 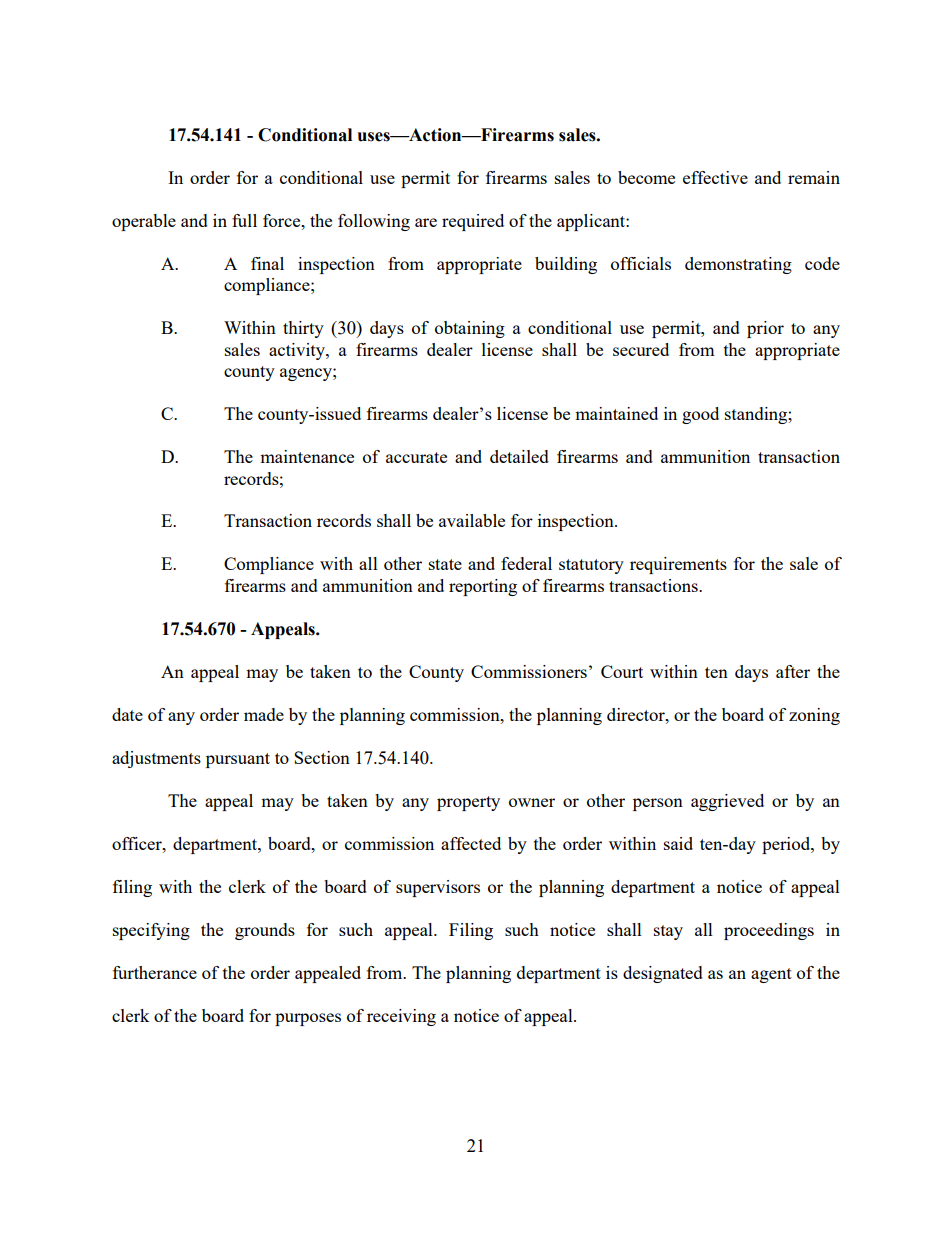 What do you see at coordinates (401, 1017) in the screenshot?
I see `receiving` at bounding box center [401, 1017].
